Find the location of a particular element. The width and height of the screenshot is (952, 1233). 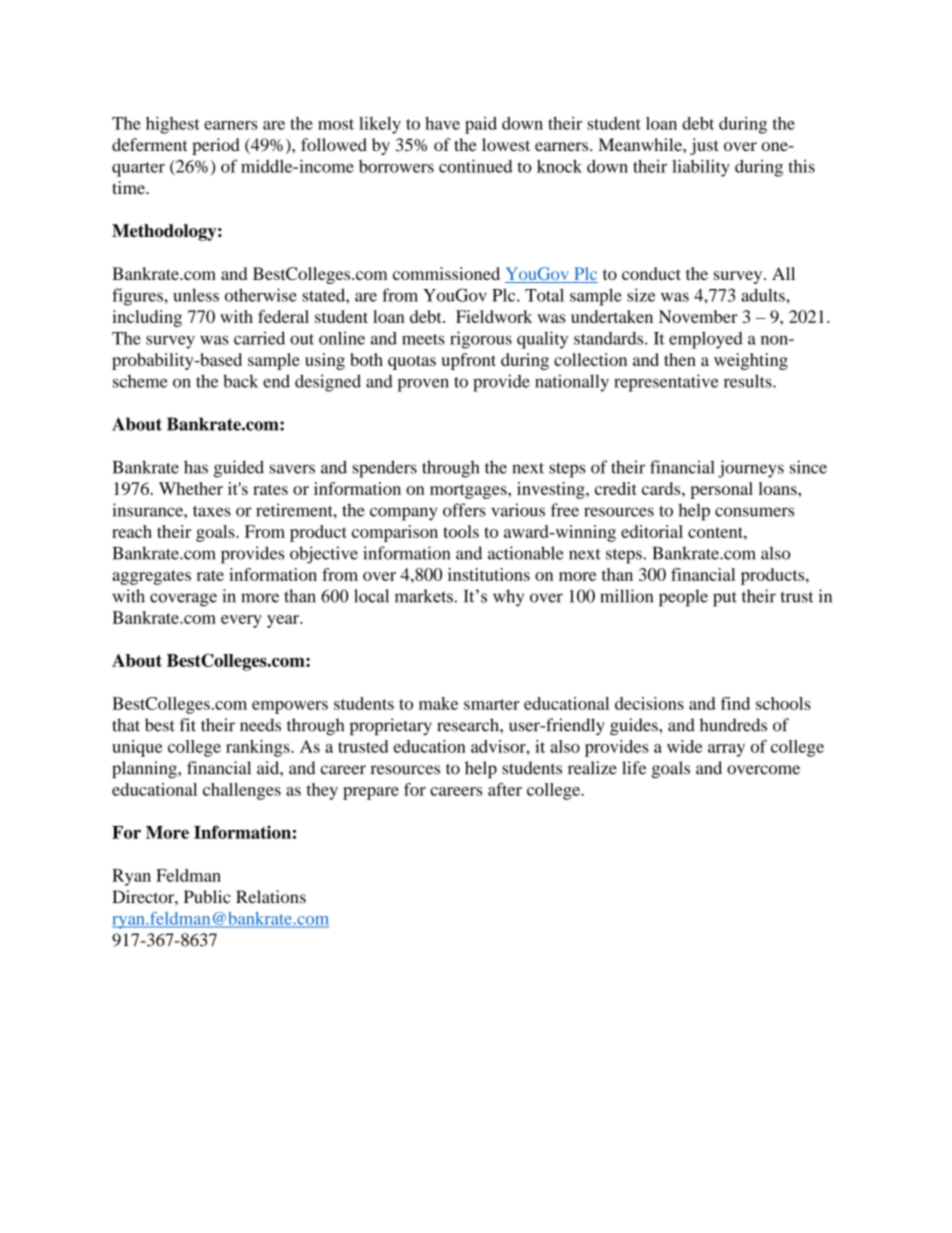

smarter is located at coordinates (492, 704).
